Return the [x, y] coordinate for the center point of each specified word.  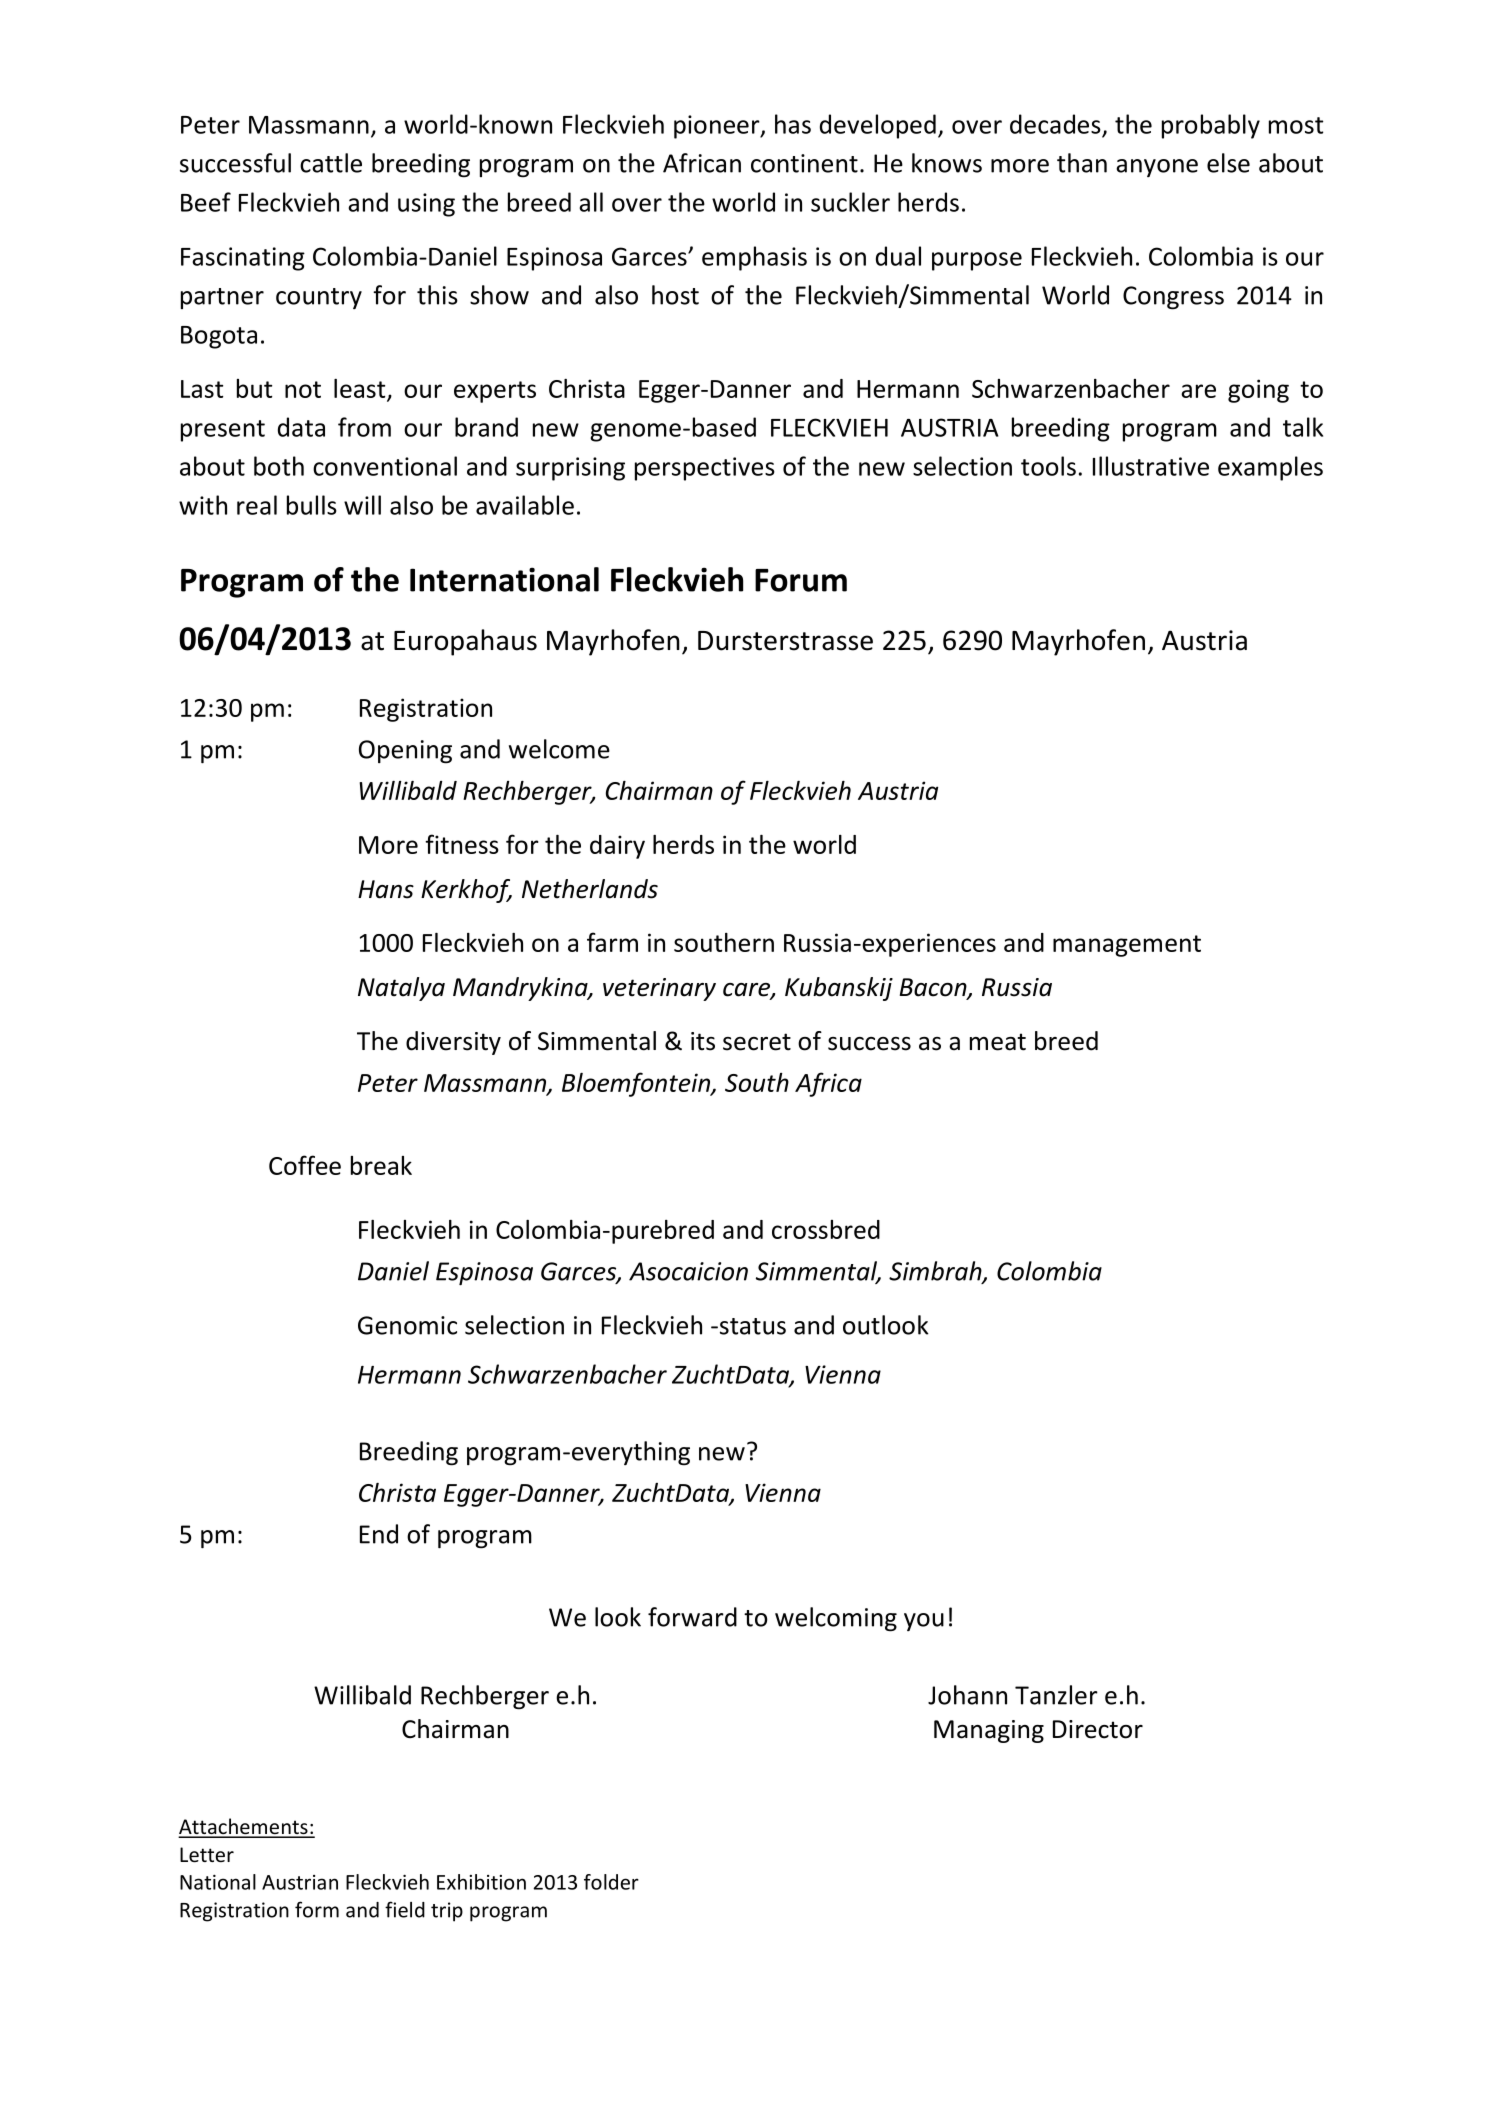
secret [757, 1042]
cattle [331, 163]
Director [1098, 1729]
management [1127, 946]
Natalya [401, 989]
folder [611, 1882]
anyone [1157, 168]
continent [804, 163]
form [317, 1909]
